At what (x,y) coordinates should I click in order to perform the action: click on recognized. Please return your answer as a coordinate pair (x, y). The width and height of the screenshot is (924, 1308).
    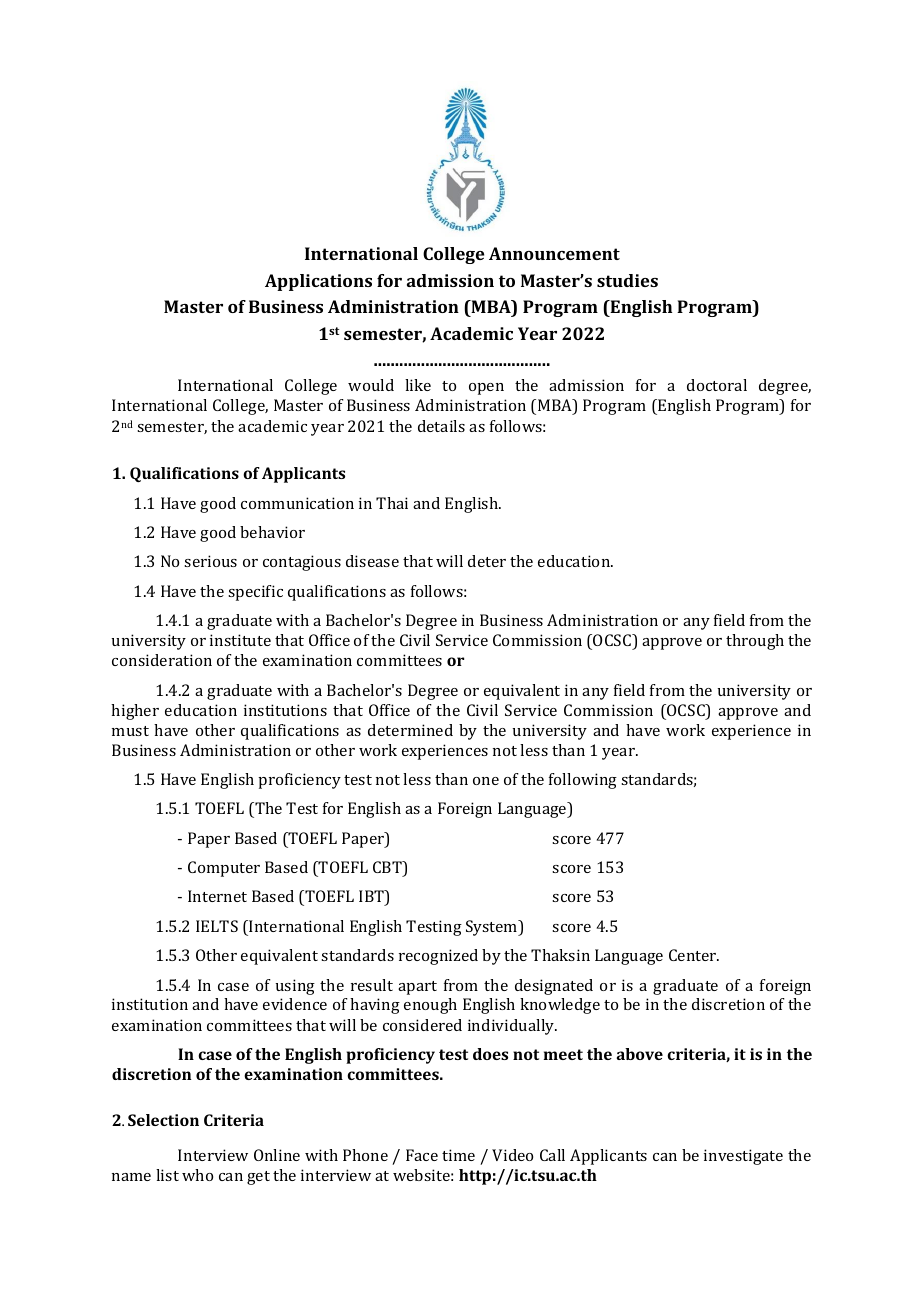
    Looking at the image, I should click on (438, 957).
